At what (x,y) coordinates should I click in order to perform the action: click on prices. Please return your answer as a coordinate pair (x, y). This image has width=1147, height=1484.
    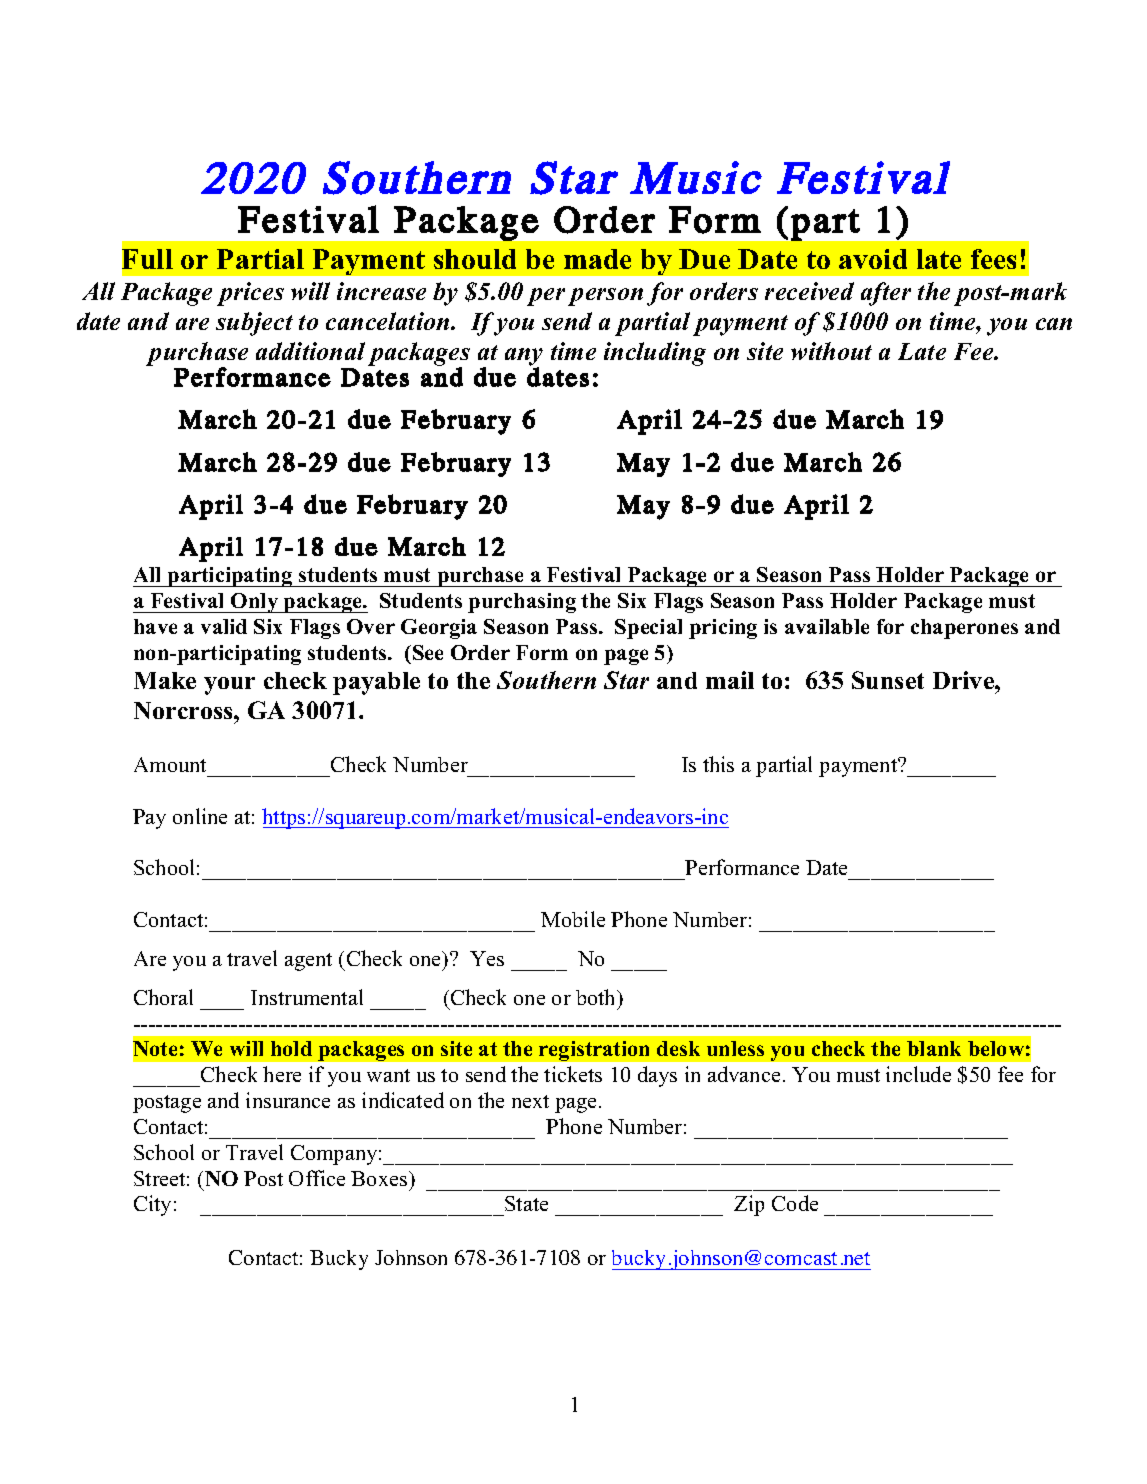
    Looking at the image, I should click on (250, 294).
